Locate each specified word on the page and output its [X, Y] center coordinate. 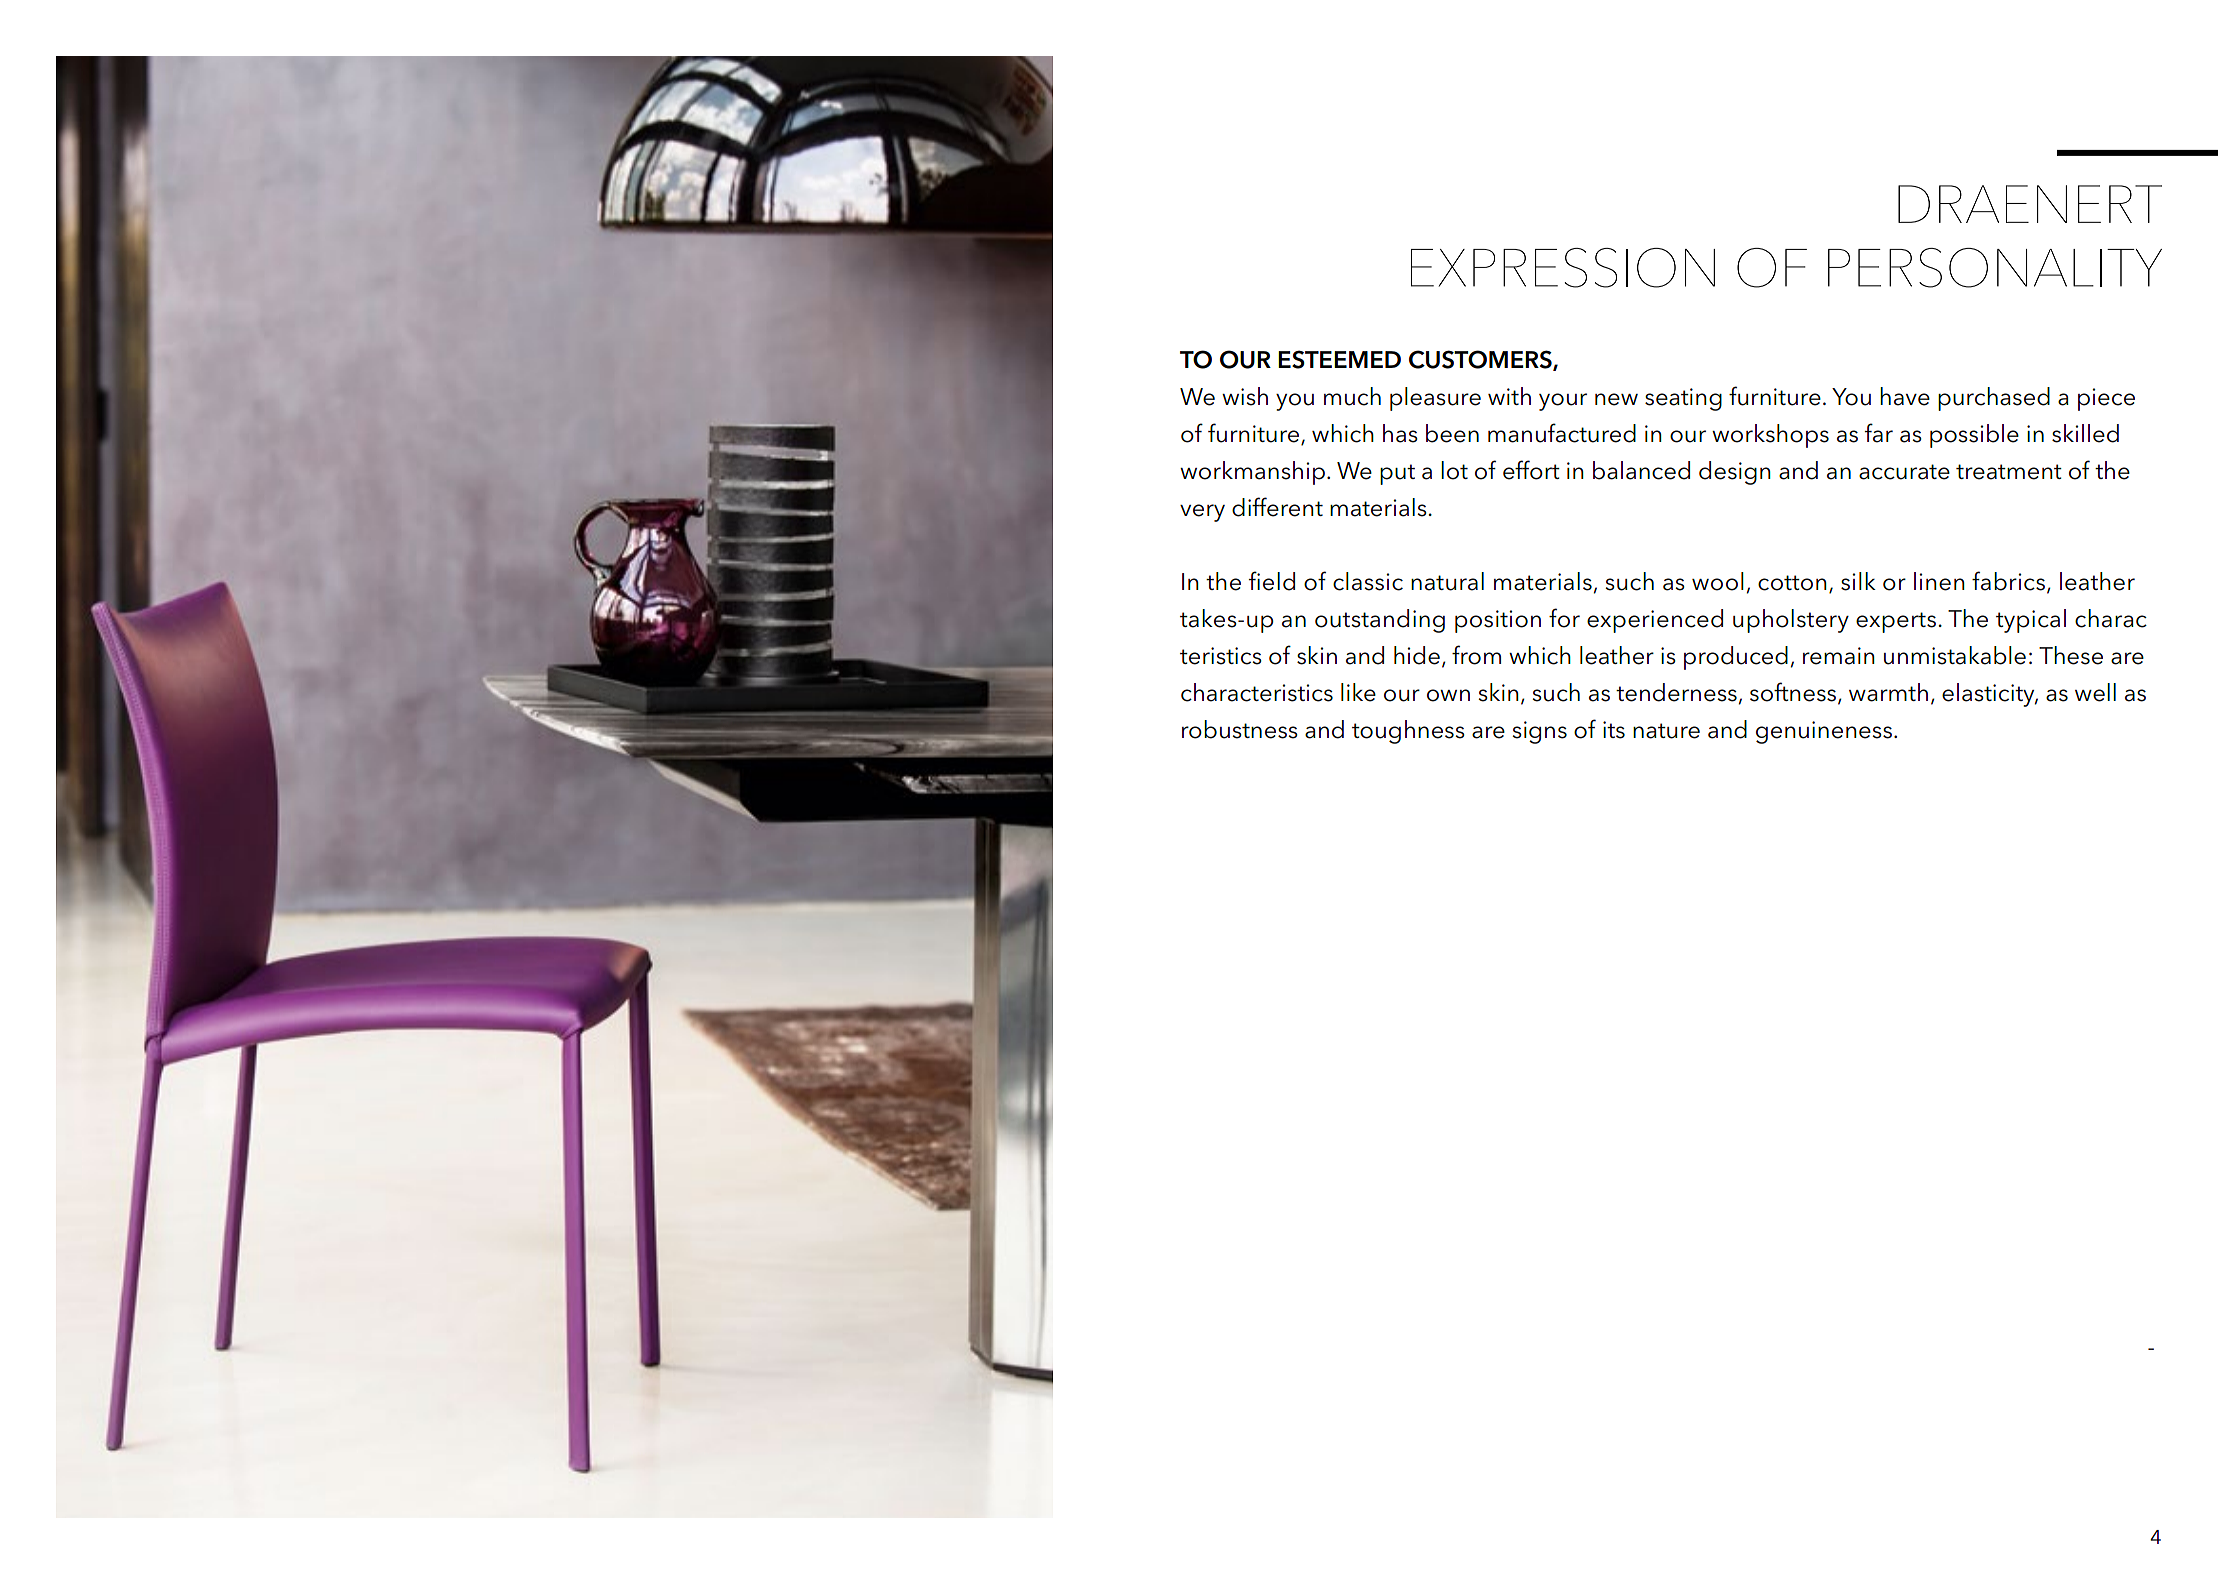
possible [1974, 436]
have [1905, 396]
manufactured [1562, 433]
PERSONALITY [1995, 268]
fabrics [2008, 581]
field [1272, 581]
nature [1666, 731]
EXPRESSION [1563, 268]
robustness [1240, 729]
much [1352, 396]
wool [1718, 581]
